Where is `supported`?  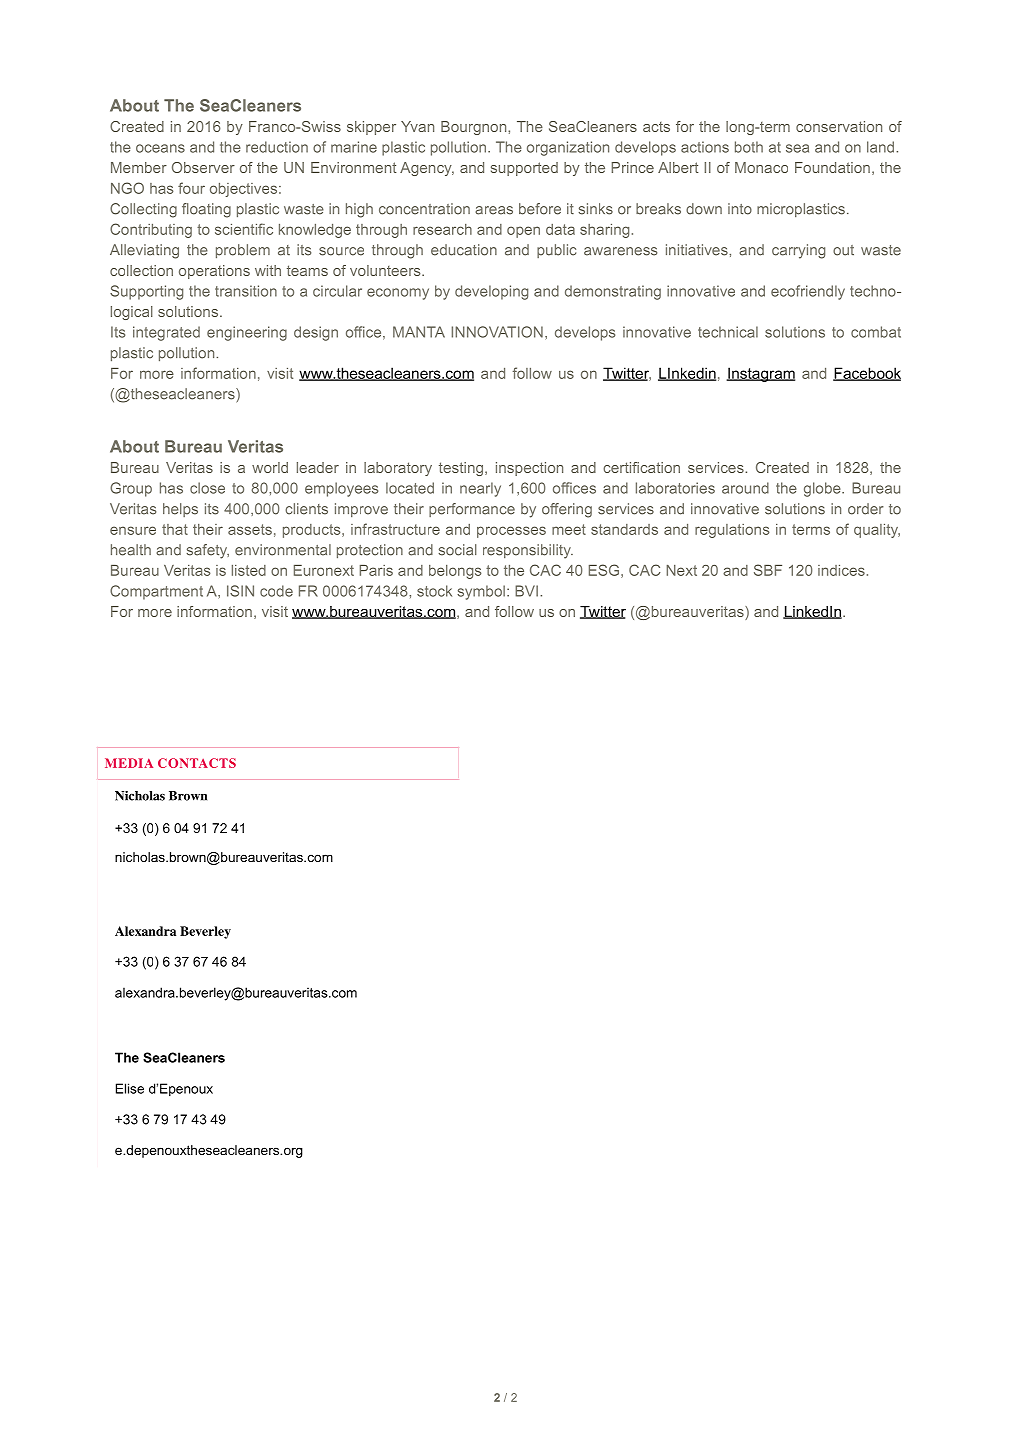 supported is located at coordinates (524, 169).
